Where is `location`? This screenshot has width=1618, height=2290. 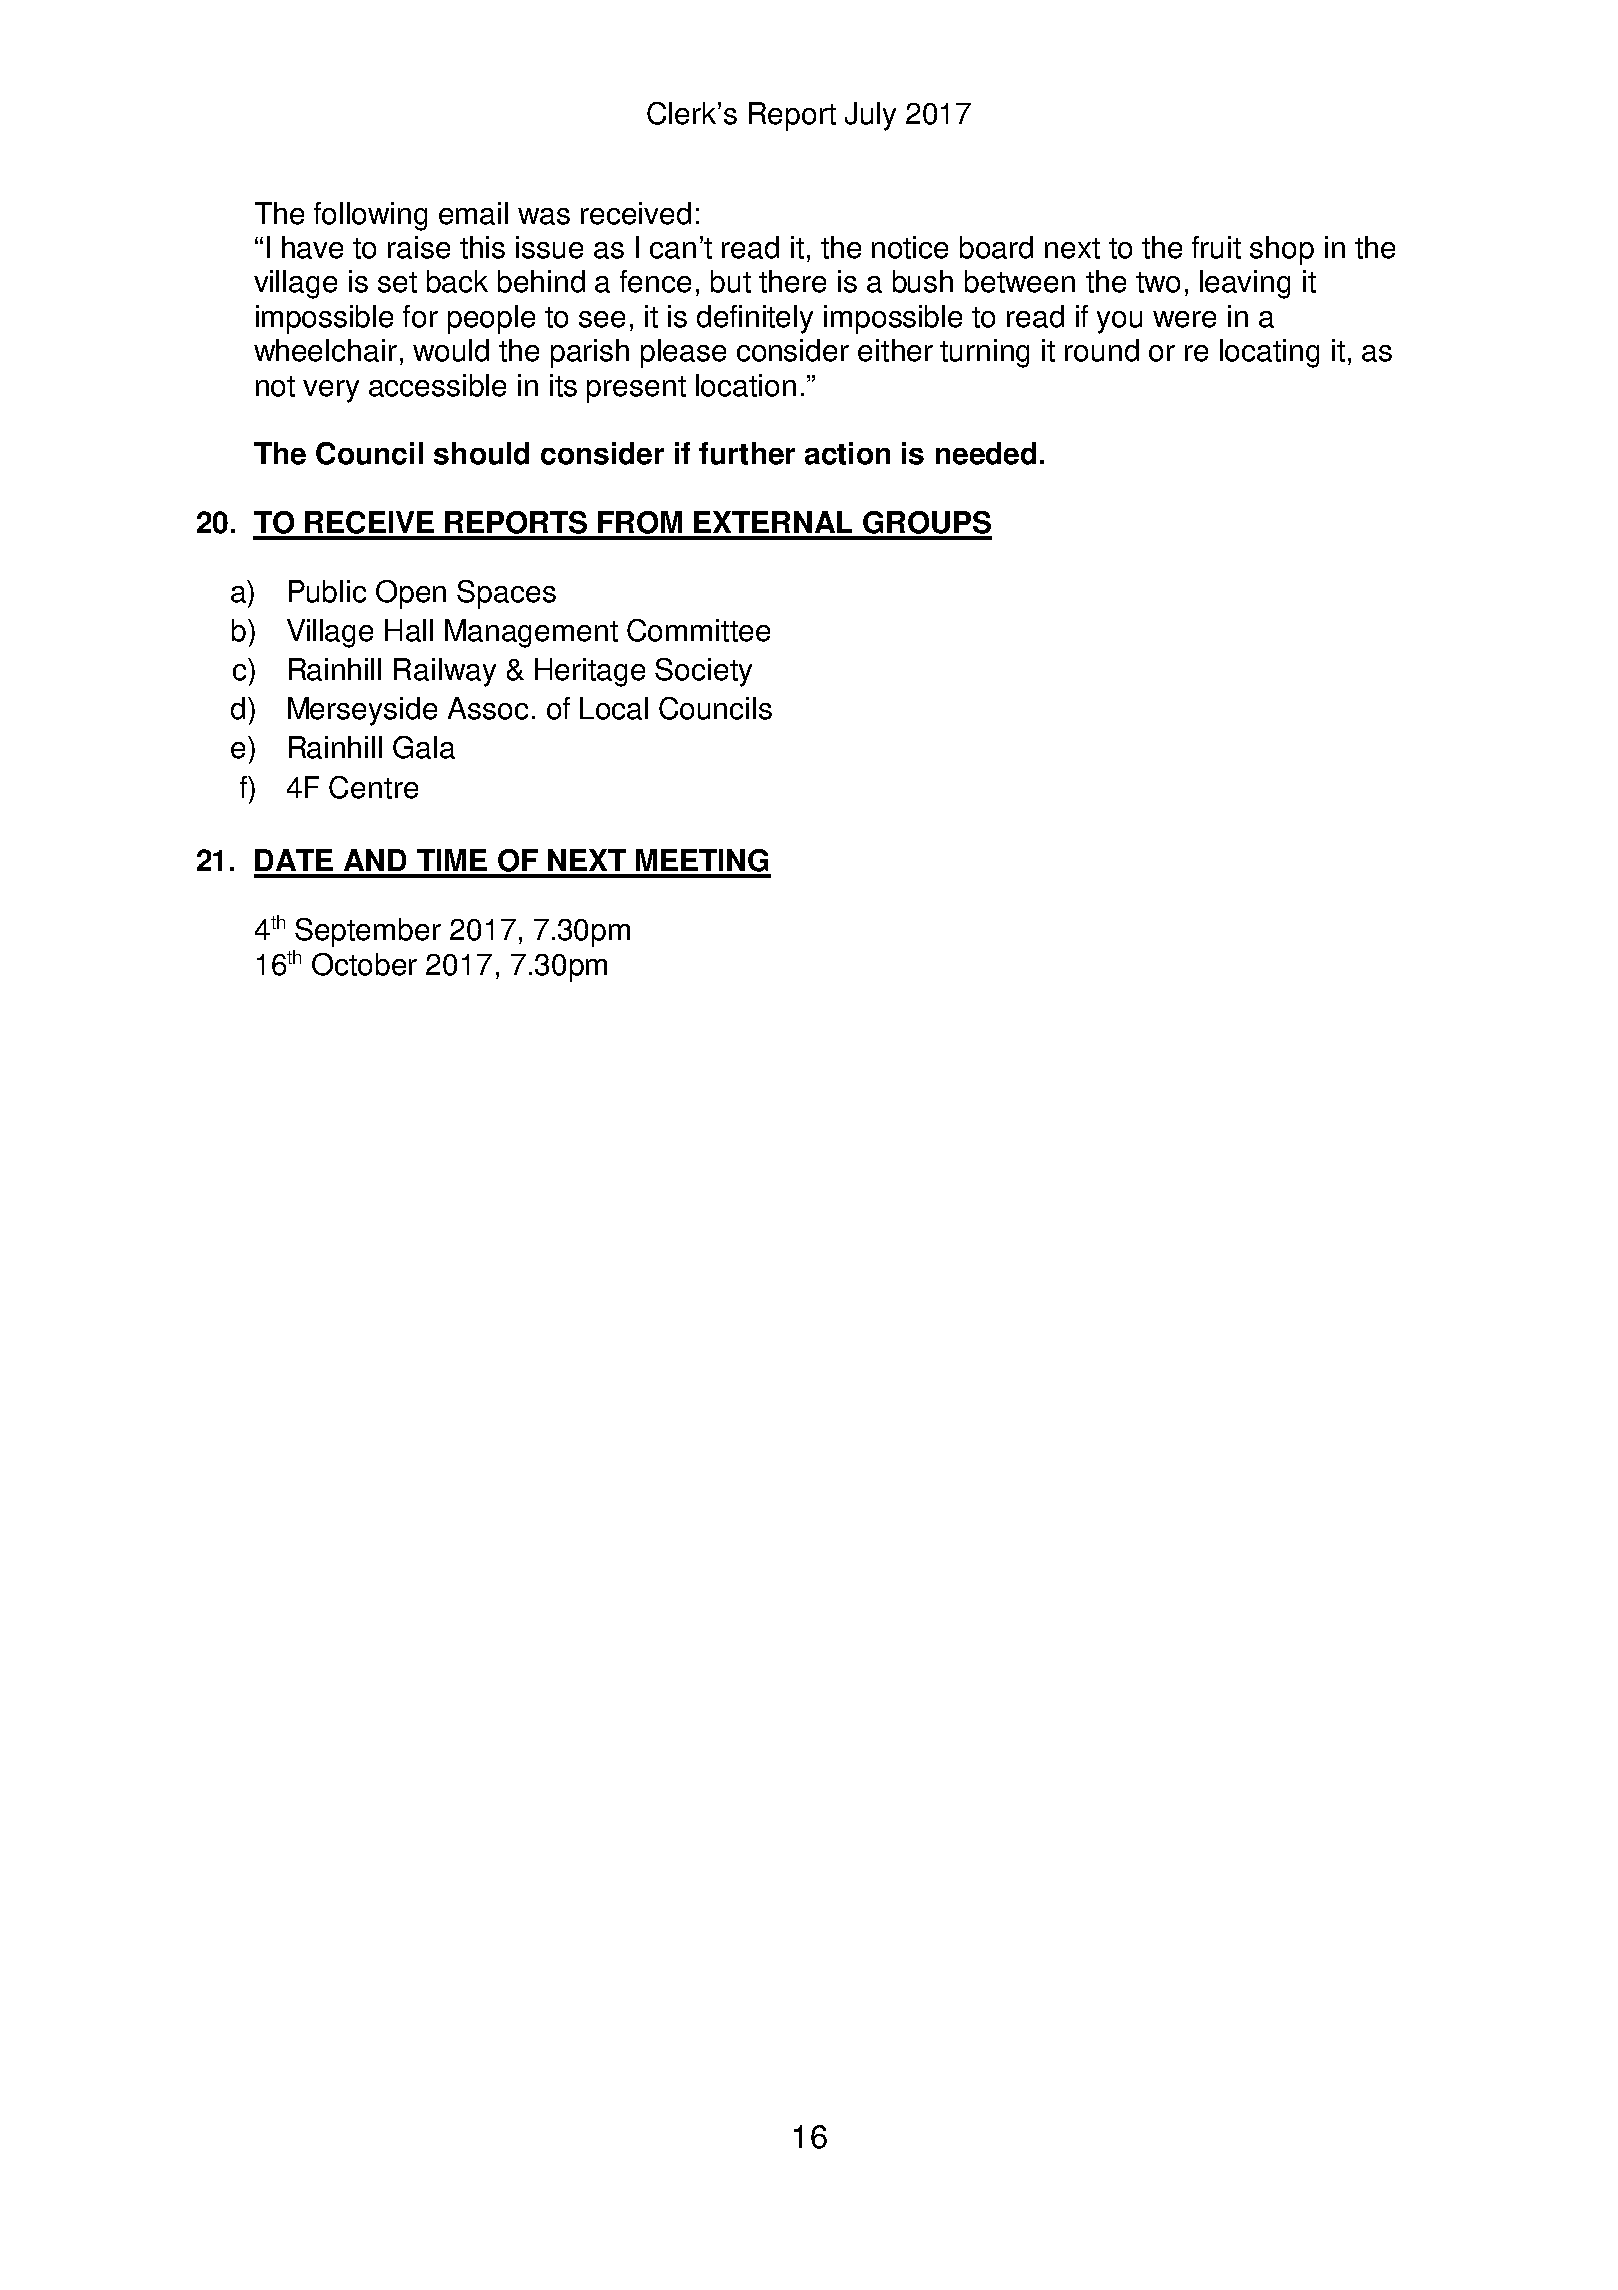
location is located at coordinates (746, 385).
